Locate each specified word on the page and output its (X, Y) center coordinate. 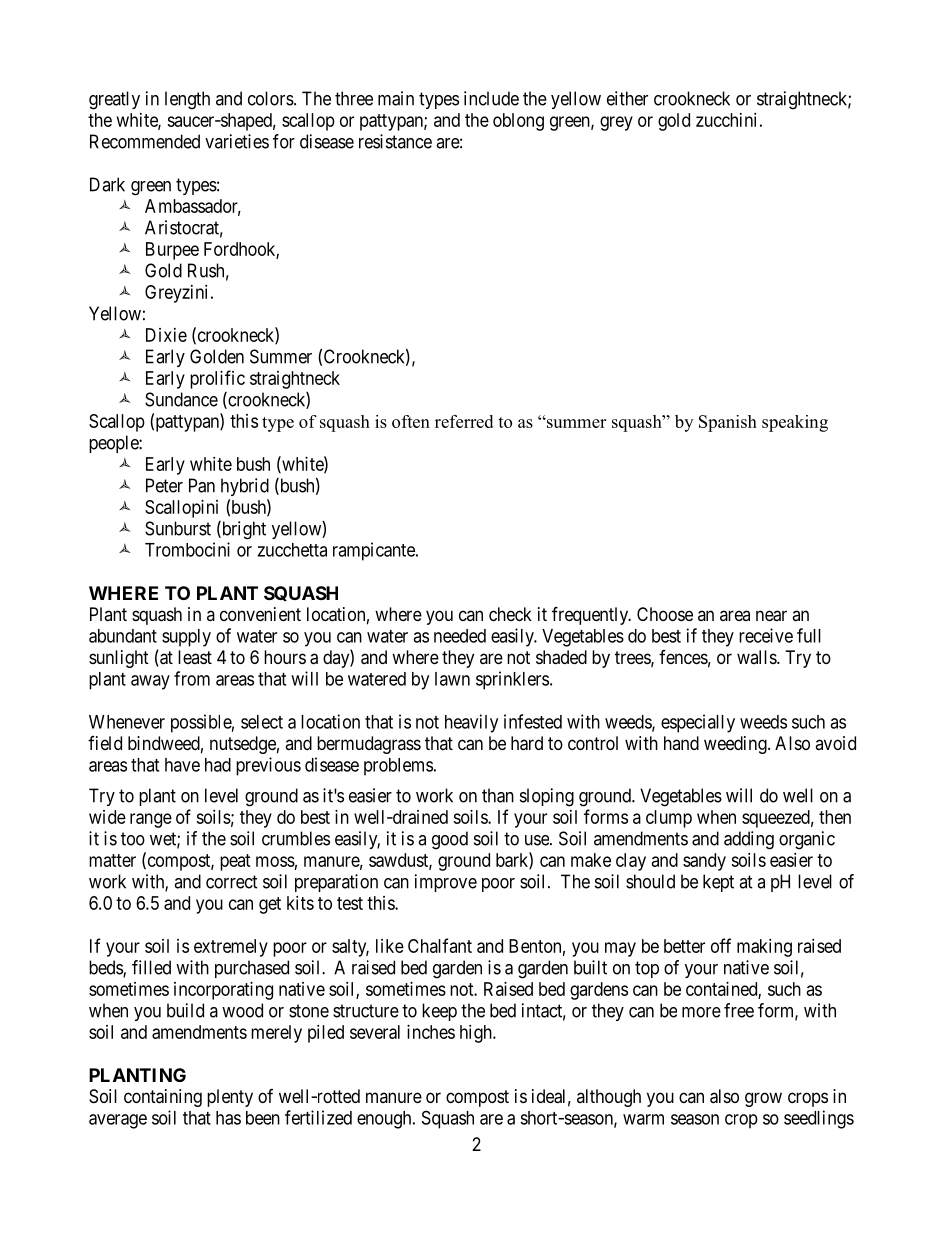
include (491, 98)
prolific (217, 379)
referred (464, 421)
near (771, 616)
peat (235, 862)
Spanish (728, 423)
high (477, 1034)
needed (460, 636)
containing (163, 1098)
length (187, 100)
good (450, 840)
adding (749, 840)
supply (186, 638)
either (627, 98)
